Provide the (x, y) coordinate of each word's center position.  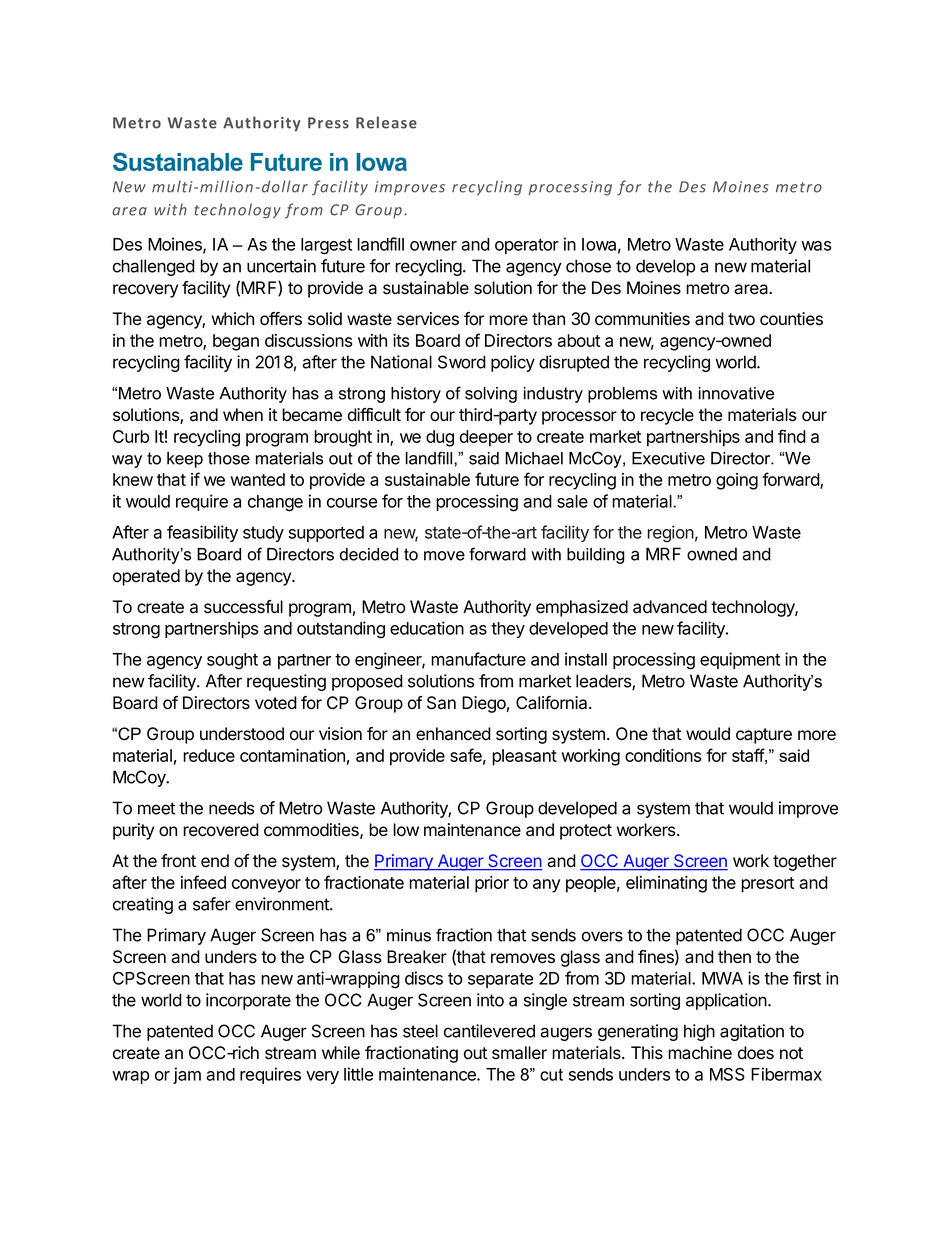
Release (386, 122)
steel (420, 1031)
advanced (670, 607)
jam (187, 1075)
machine (700, 1053)
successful (243, 607)
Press (328, 123)
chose (588, 266)
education (427, 628)
